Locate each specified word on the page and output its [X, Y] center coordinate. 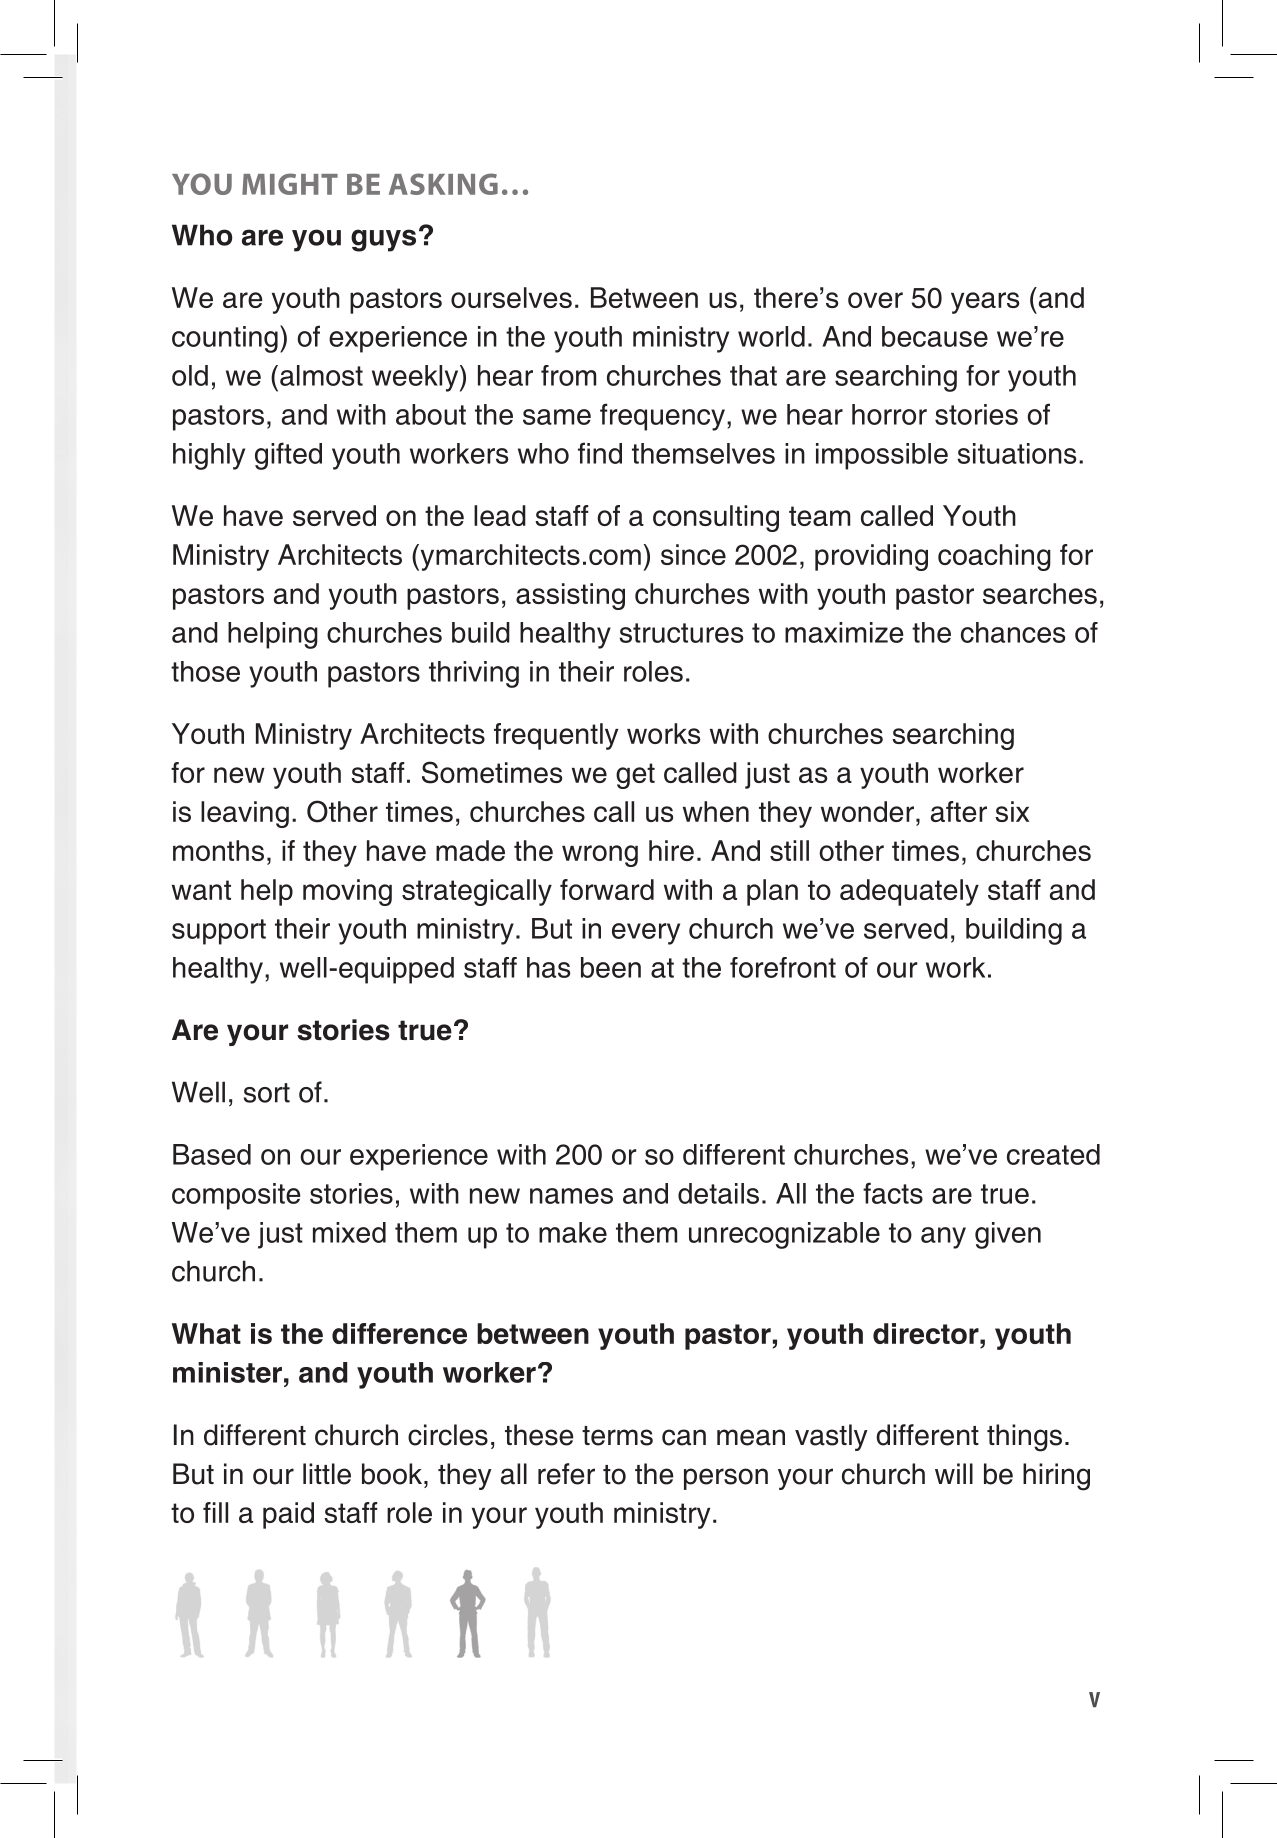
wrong [600, 856]
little [327, 1474]
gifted [288, 456]
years [985, 303]
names [571, 1196]
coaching [994, 557]
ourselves [511, 297]
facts [893, 1193]
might [290, 184]
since [693, 554]
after [959, 811]
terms [617, 1436]
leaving [245, 814]
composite [236, 1196]
